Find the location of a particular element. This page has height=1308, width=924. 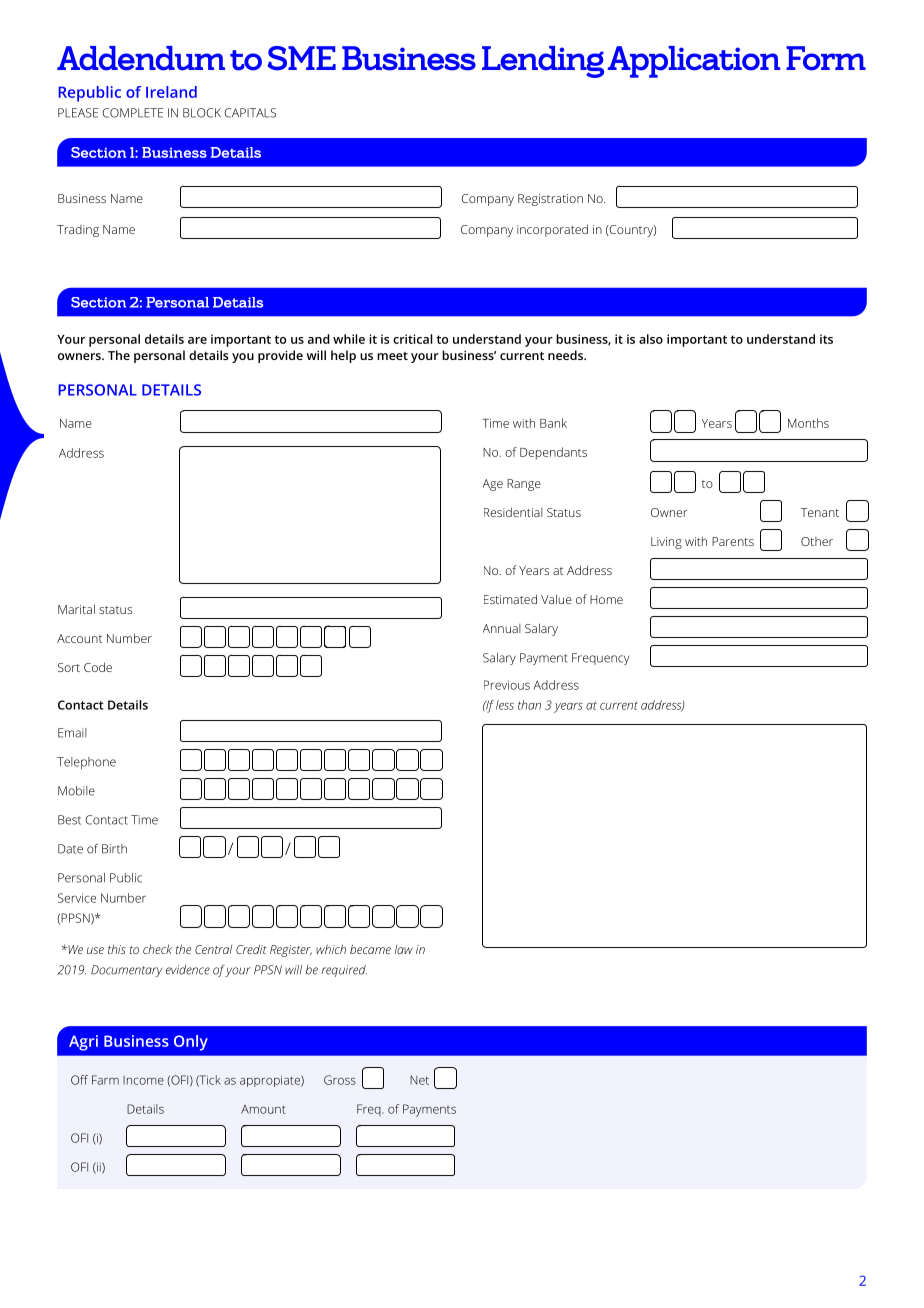

Telephone is located at coordinates (86, 763).
